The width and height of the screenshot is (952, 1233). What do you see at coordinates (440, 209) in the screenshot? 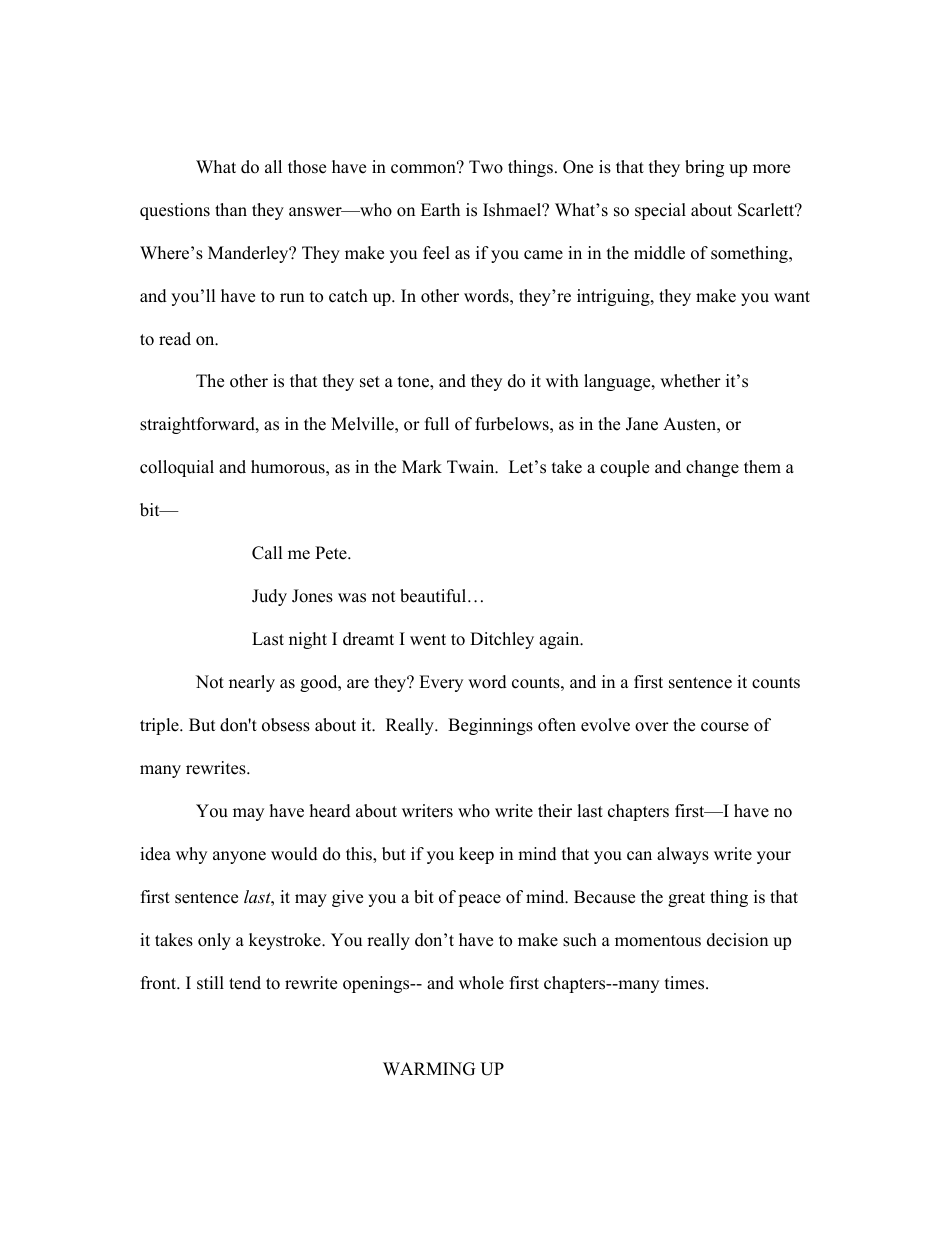
I see `Earth` at bounding box center [440, 209].
